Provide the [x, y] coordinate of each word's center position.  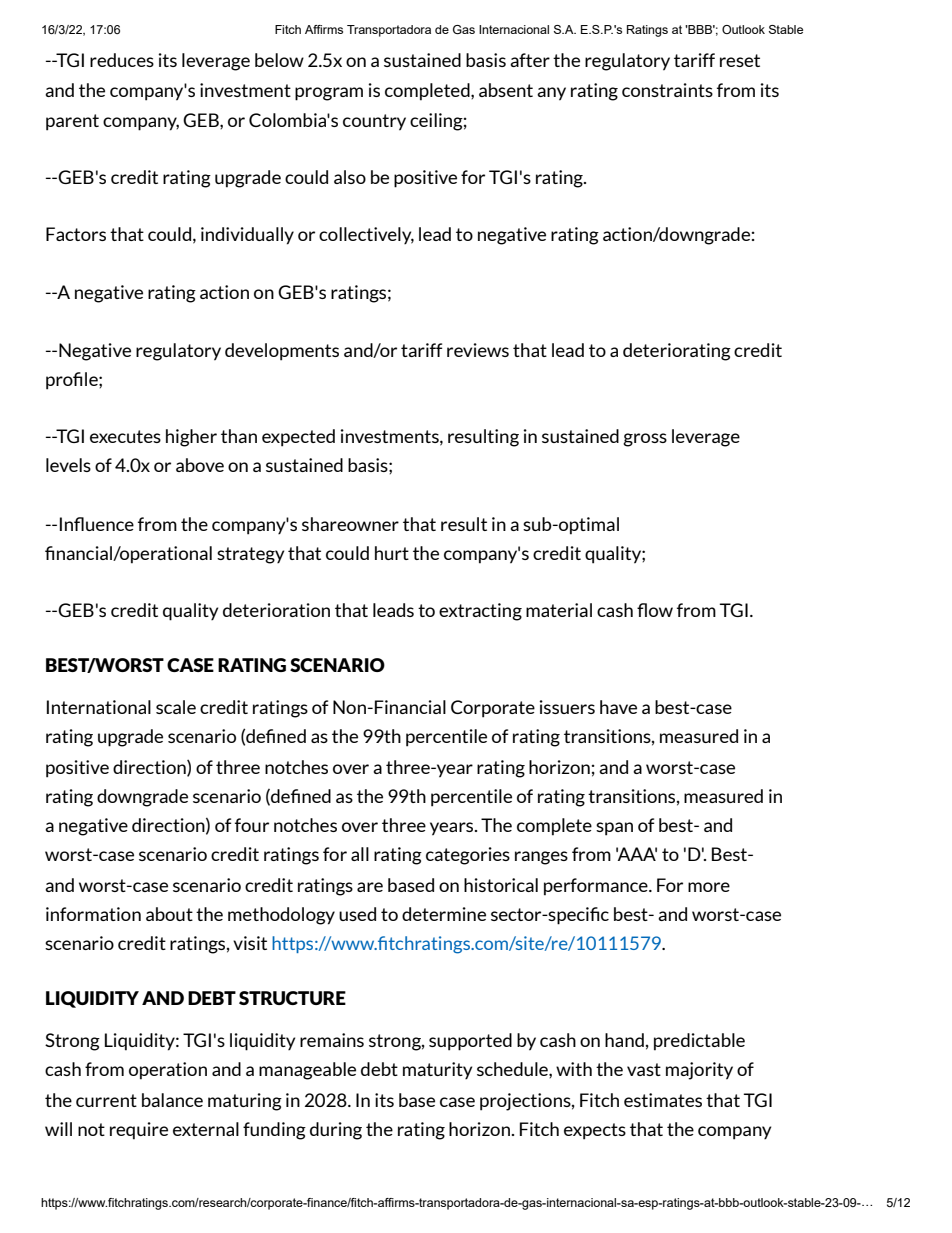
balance [172, 1100]
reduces [122, 60]
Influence [97, 524]
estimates [663, 1100]
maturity [437, 1070]
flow [655, 610]
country [374, 122]
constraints [667, 90]
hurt [392, 553]
